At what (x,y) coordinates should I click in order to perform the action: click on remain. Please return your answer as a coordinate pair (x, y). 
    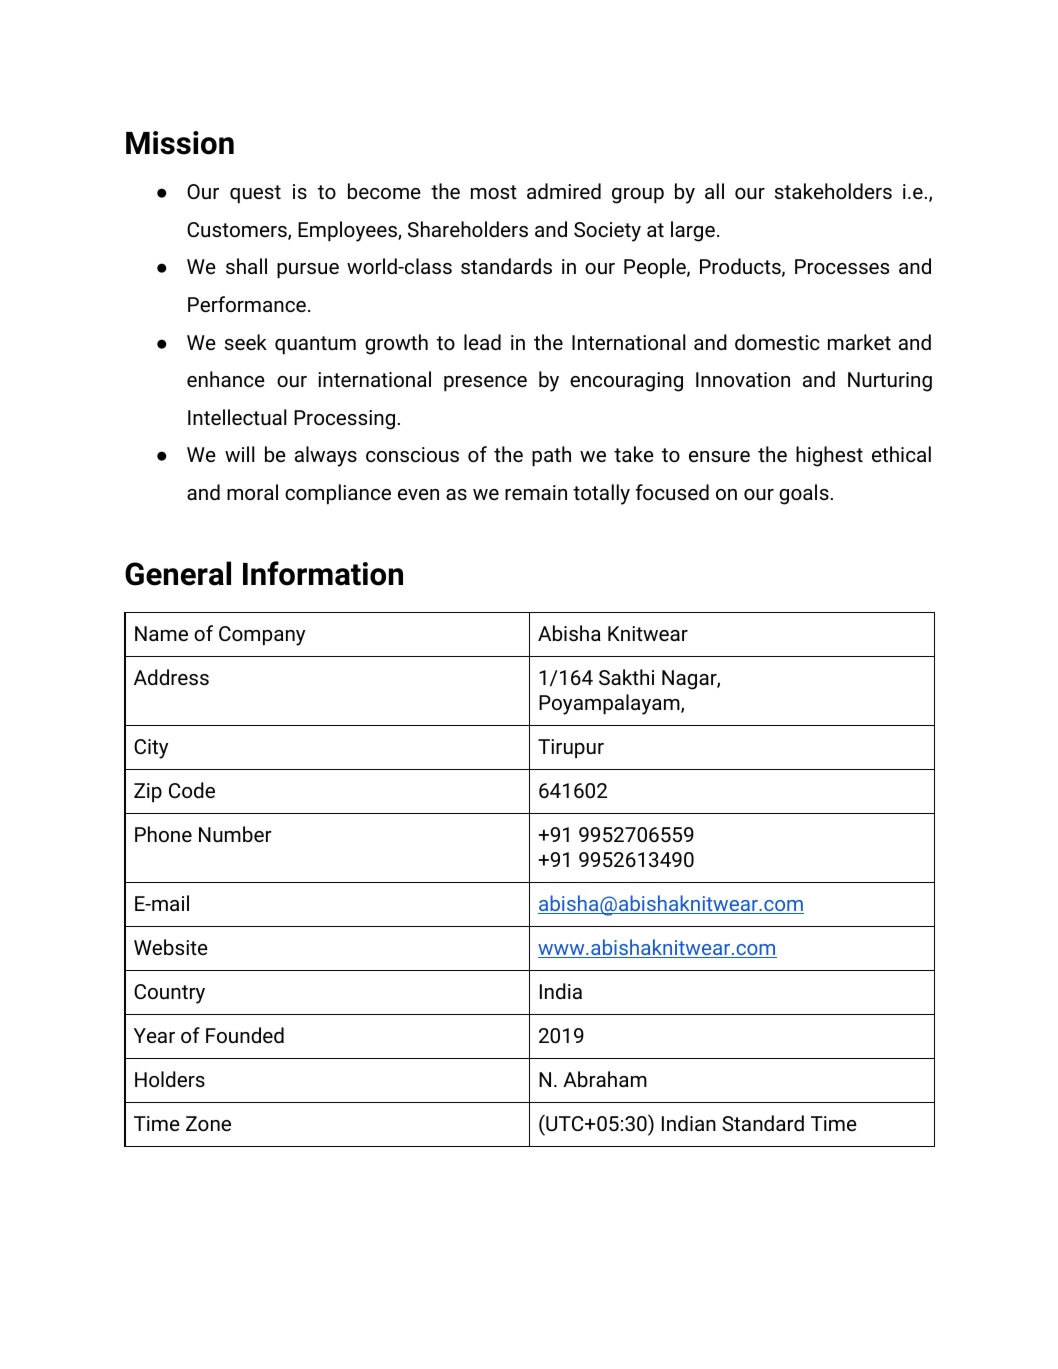
    Looking at the image, I should click on (536, 492).
